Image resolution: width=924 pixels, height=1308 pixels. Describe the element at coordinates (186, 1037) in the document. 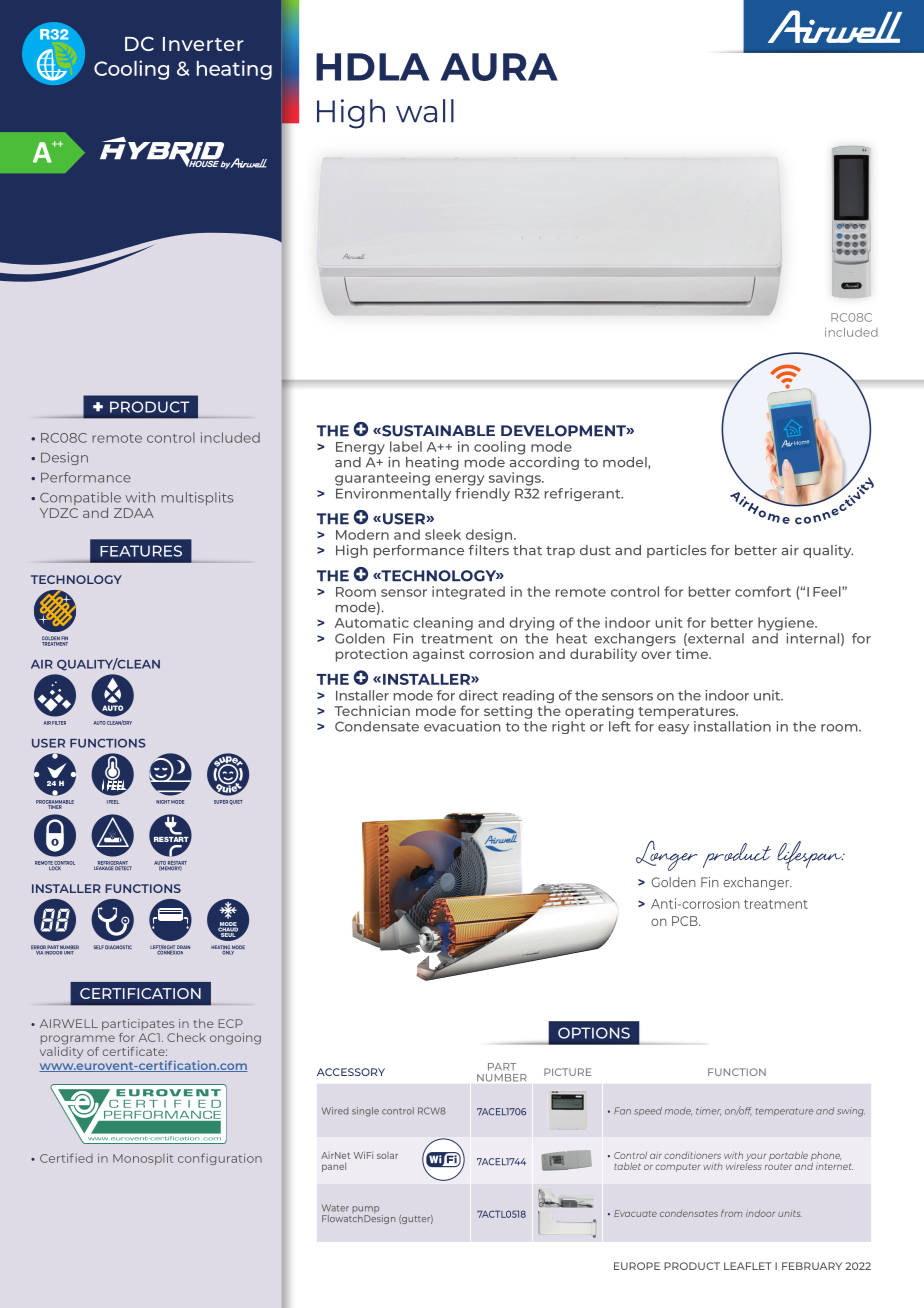

I see `Check` at that location.
